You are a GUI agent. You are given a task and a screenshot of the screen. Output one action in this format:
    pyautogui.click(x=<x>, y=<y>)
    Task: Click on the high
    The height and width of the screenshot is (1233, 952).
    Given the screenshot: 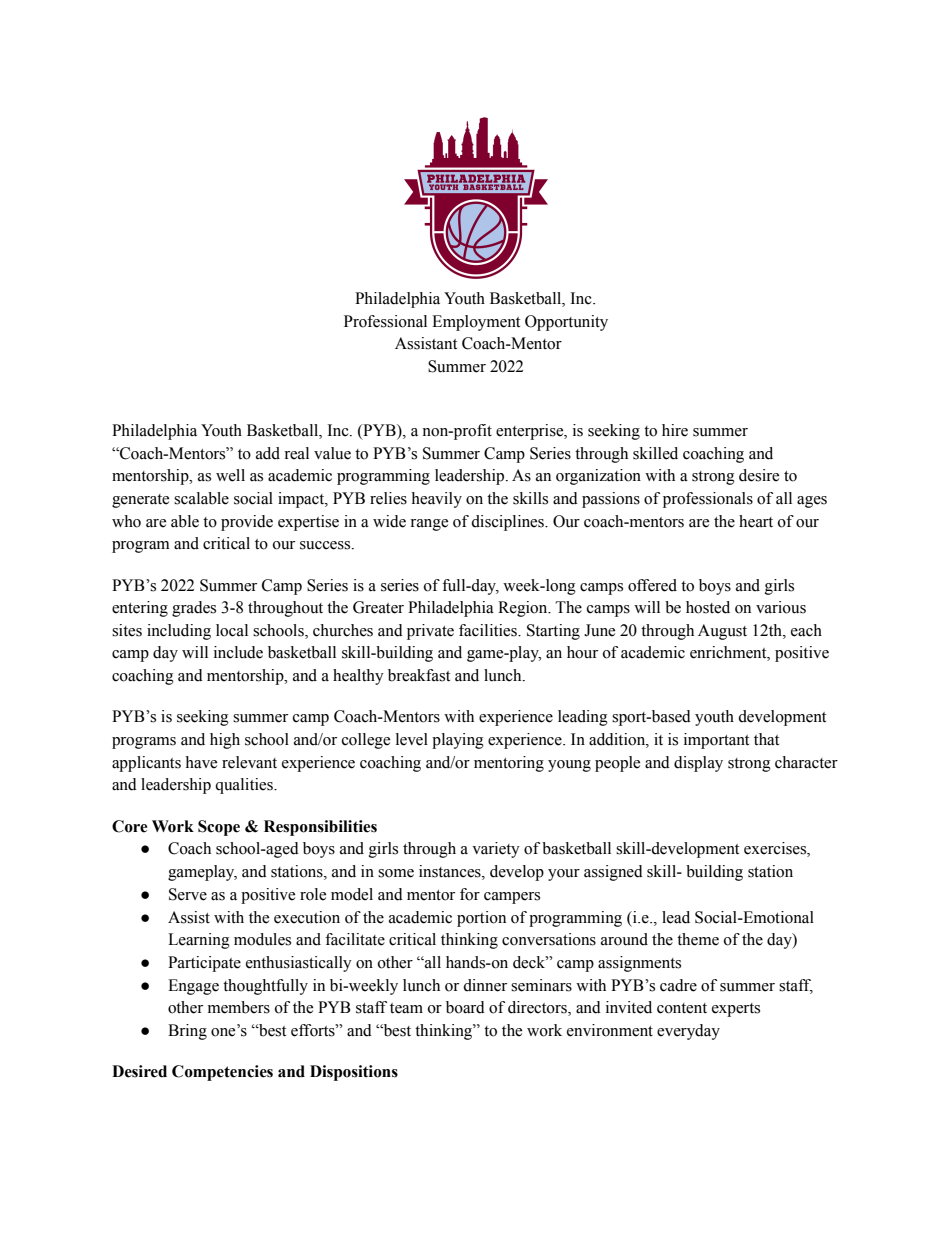 What is the action you would take?
    pyautogui.click(x=225, y=741)
